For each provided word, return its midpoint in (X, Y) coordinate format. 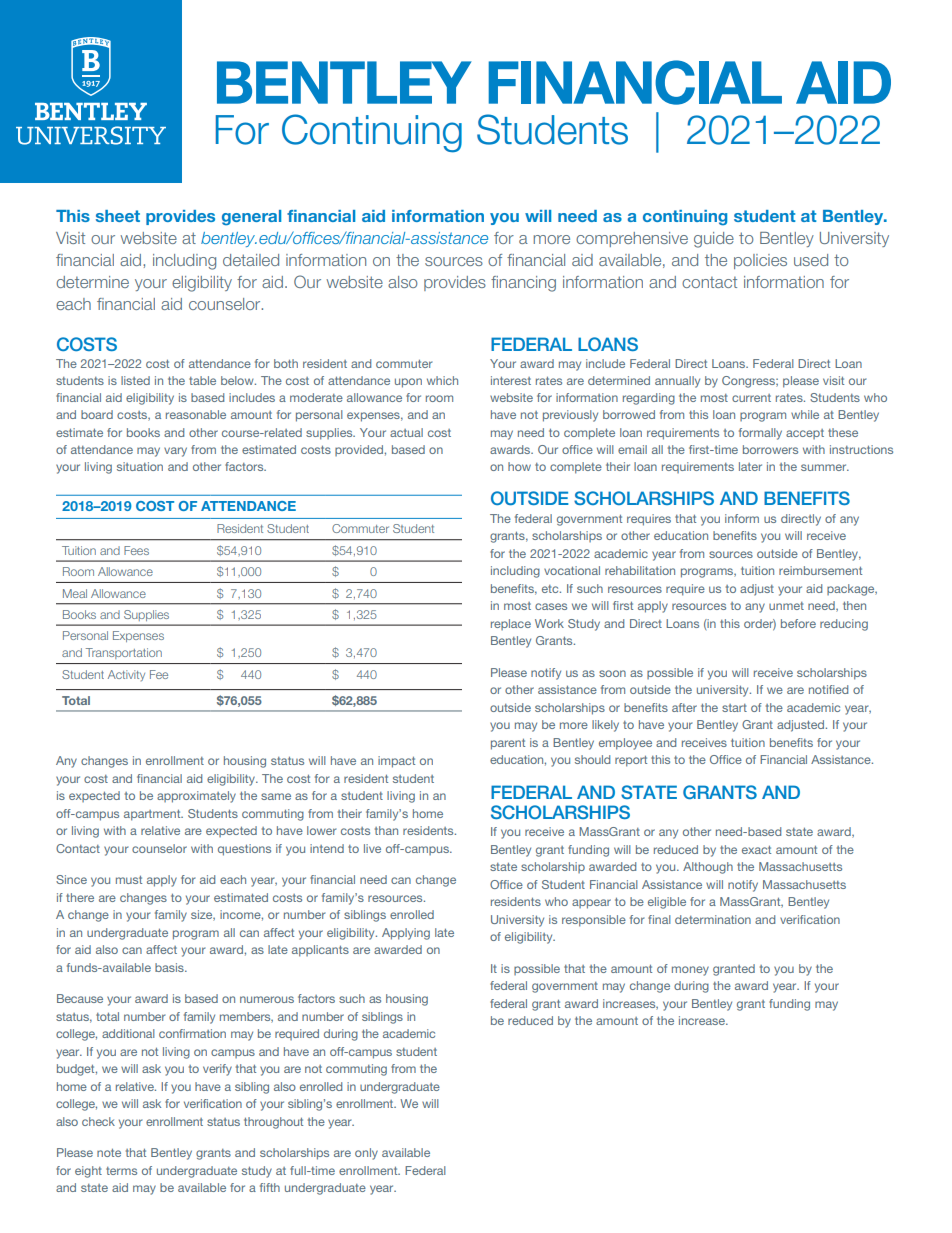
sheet (118, 216)
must (129, 880)
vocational (572, 570)
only (366, 1154)
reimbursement (820, 570)
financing (523, 284)
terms (121, 1171)
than (386, 830)
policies (760, 261)
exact (756, 850)
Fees (136, 550)
